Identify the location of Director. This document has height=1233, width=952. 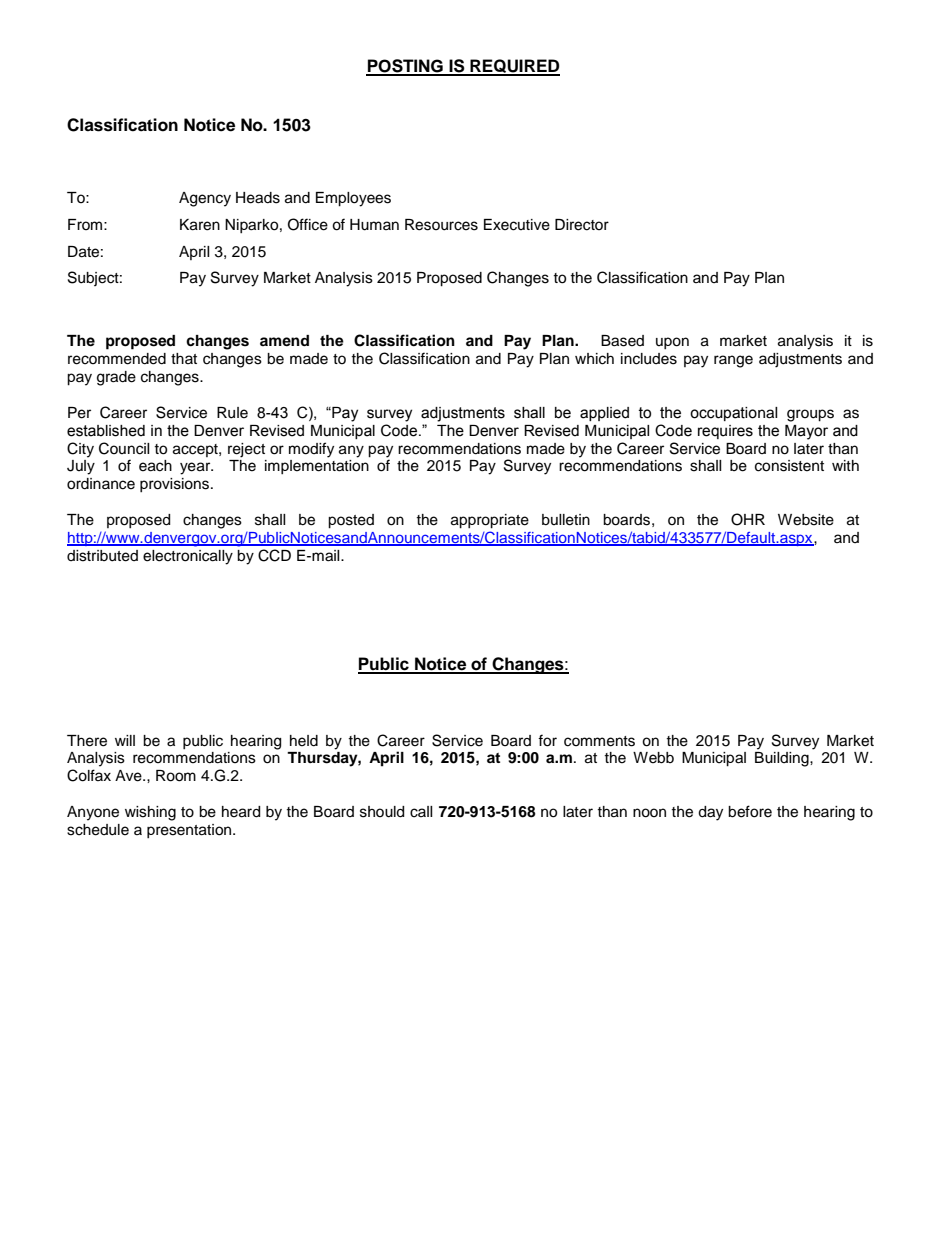
(582, 225).
